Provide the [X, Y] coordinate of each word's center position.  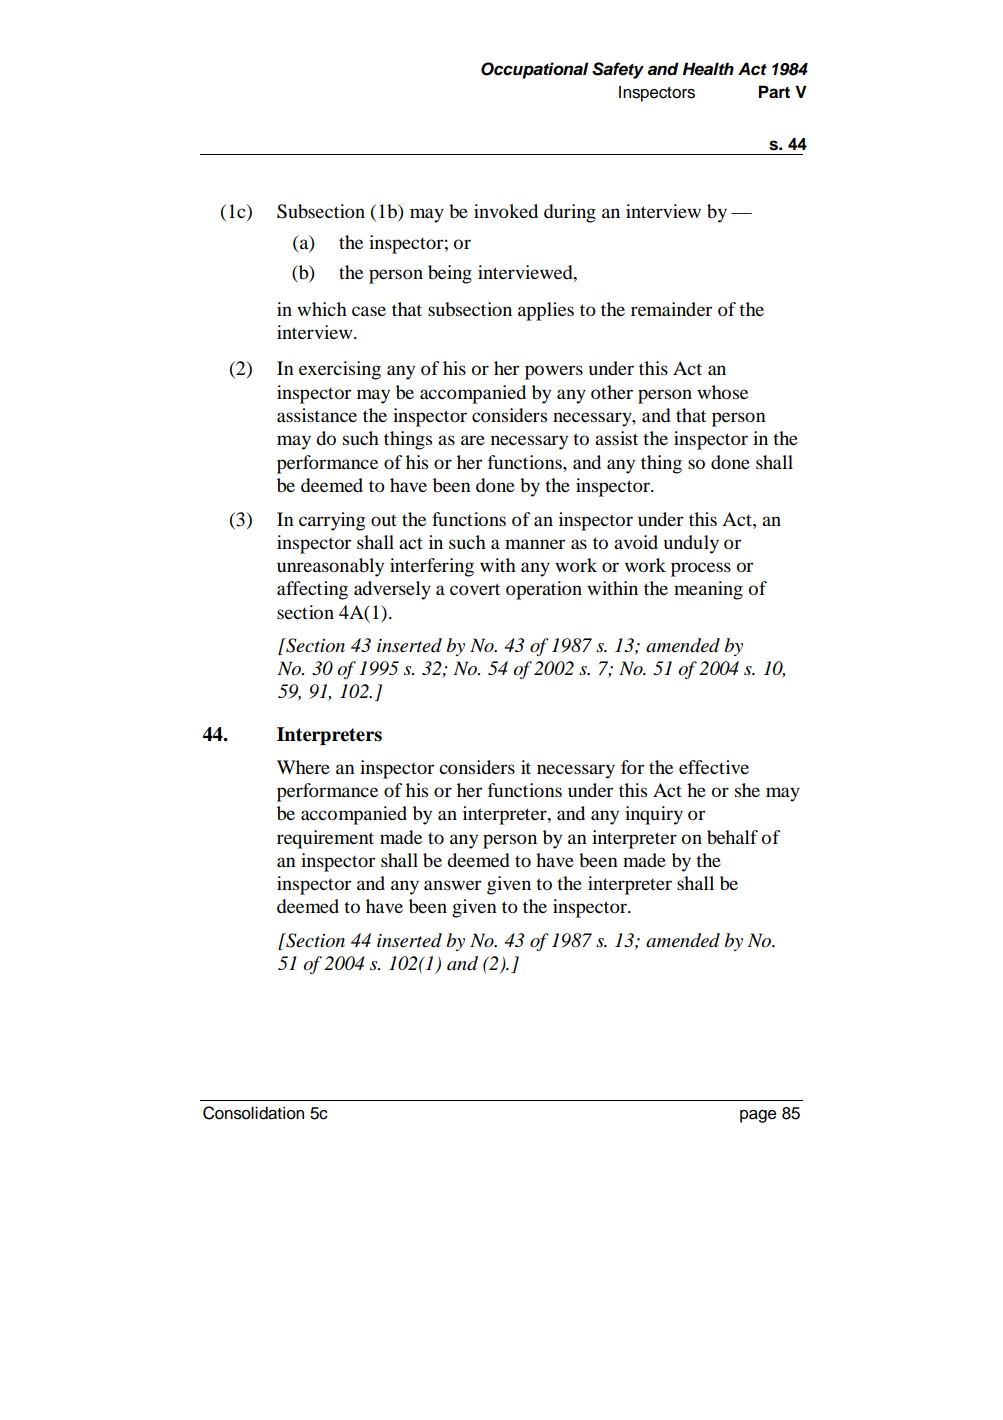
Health [708, 69]
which [322, 309]
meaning [708, 590]
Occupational [534, 70]
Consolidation [253, 1113]
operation [544, 590]
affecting [312, 590]
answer [452, 885]
